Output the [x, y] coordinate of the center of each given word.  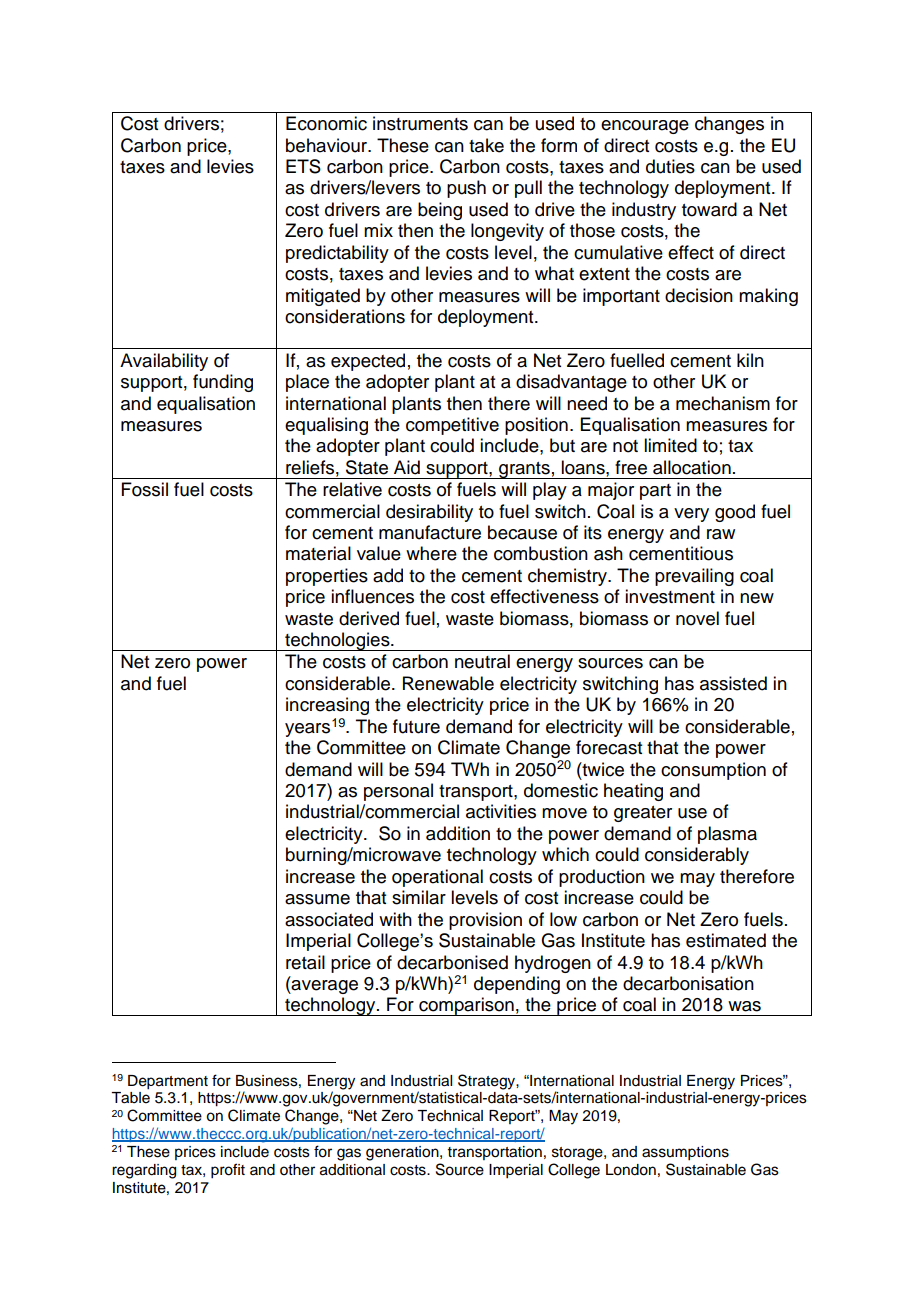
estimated [726, 940]
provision [485, 921]
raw [721, 534]
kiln [750, 360]
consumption [713, 771]
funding [223, 383]
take [486, 145]
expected [368, 362]
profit [228, 1171]
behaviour [328, 145]
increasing [327, 706]
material [318, 553]
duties [670, 166]
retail [305, 962]
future [416, 726]
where [431, 553]
